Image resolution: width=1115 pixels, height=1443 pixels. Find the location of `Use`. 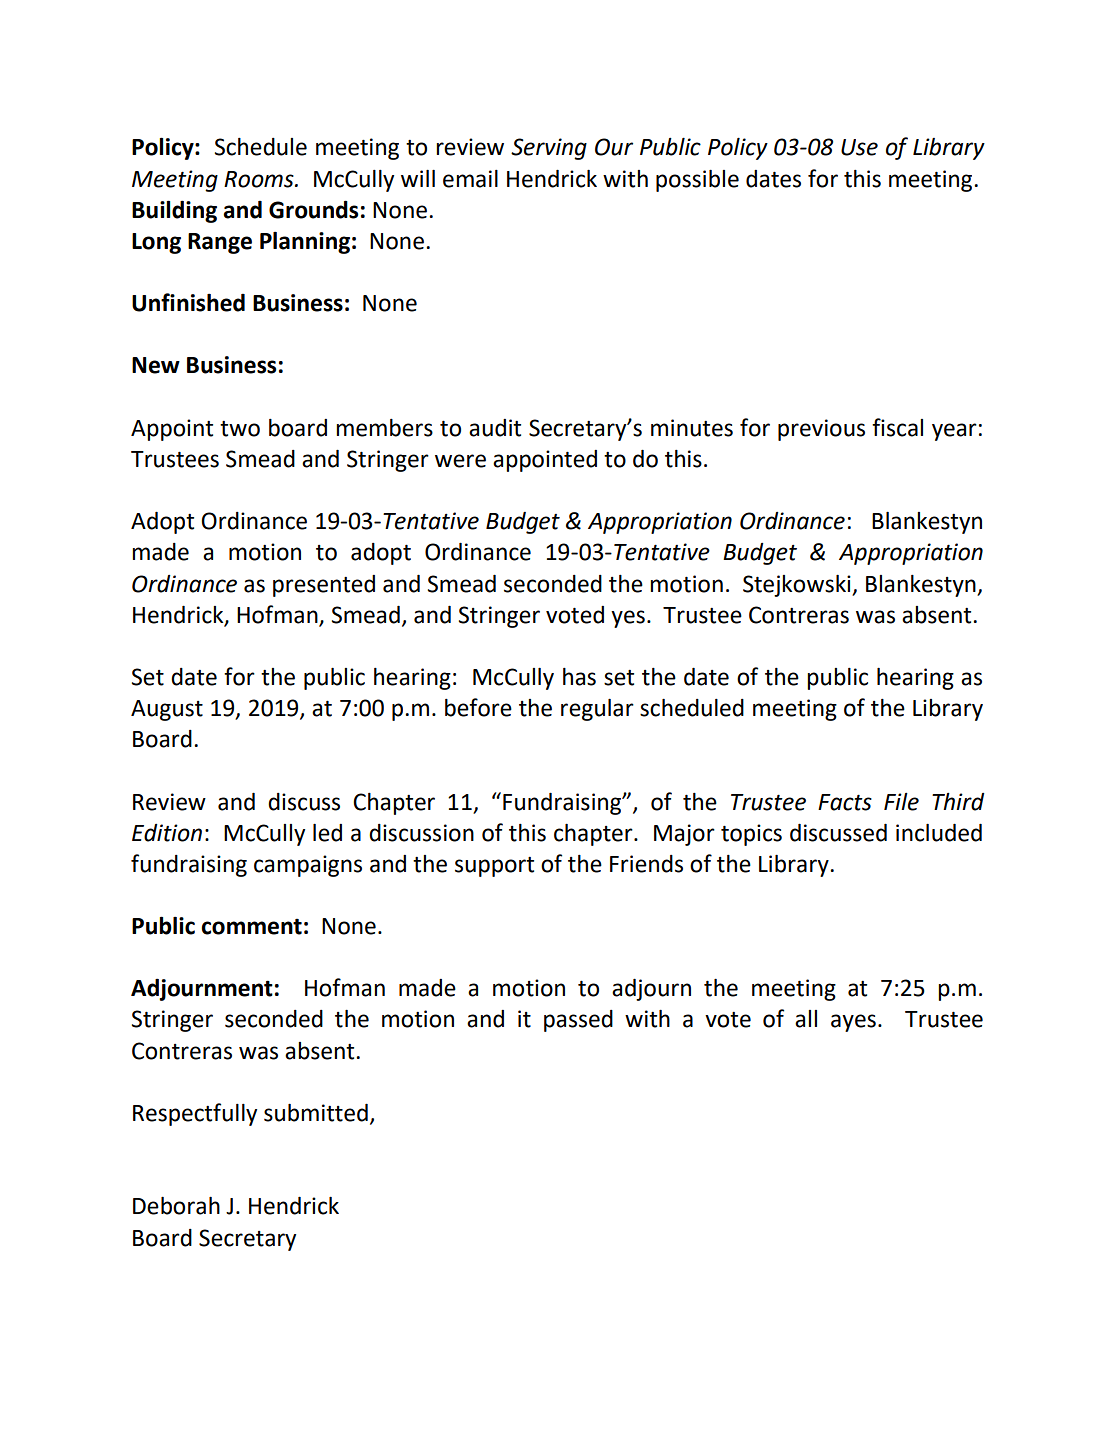

Use is located at coordinates (859, 147).
